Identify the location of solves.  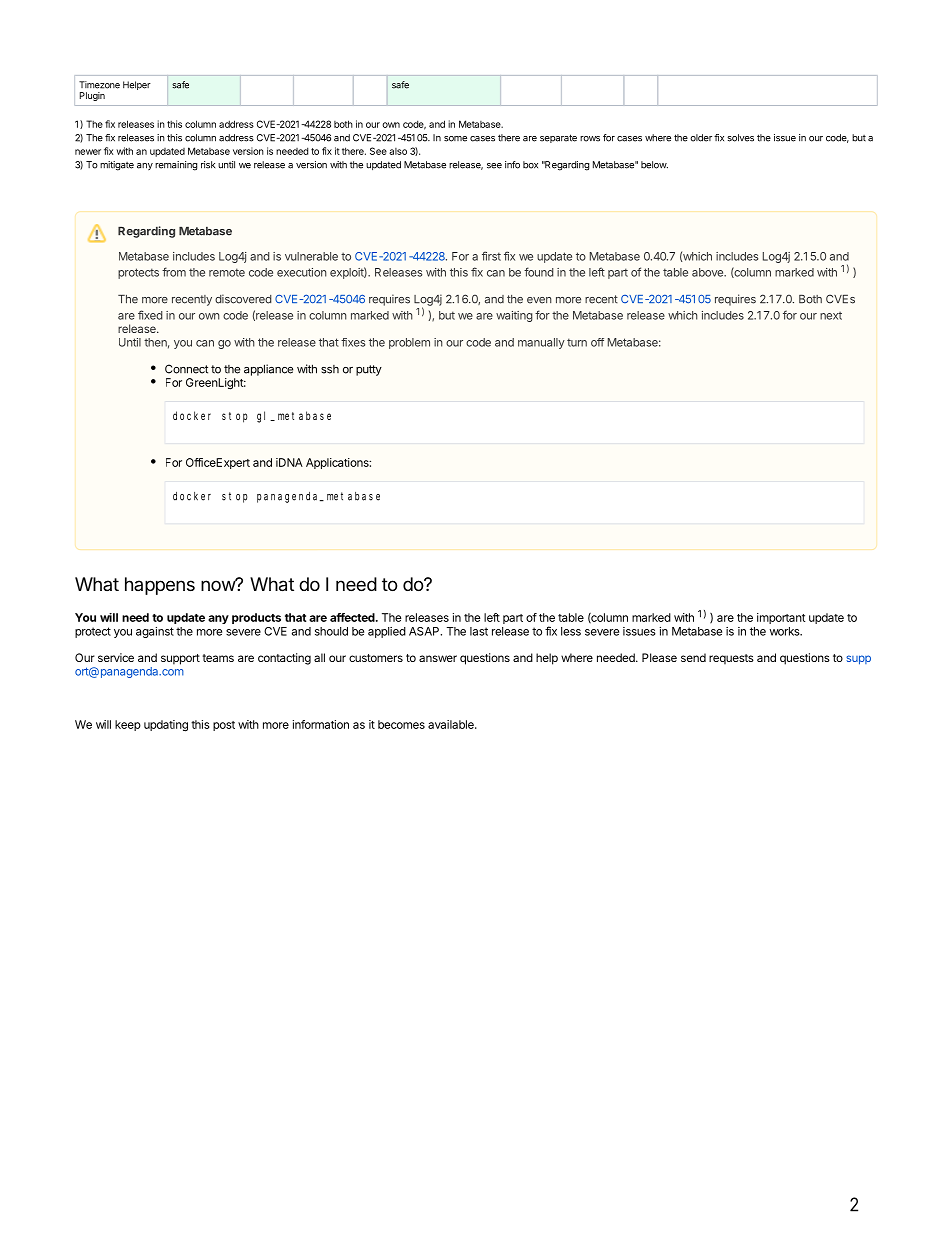
(740, 138).
